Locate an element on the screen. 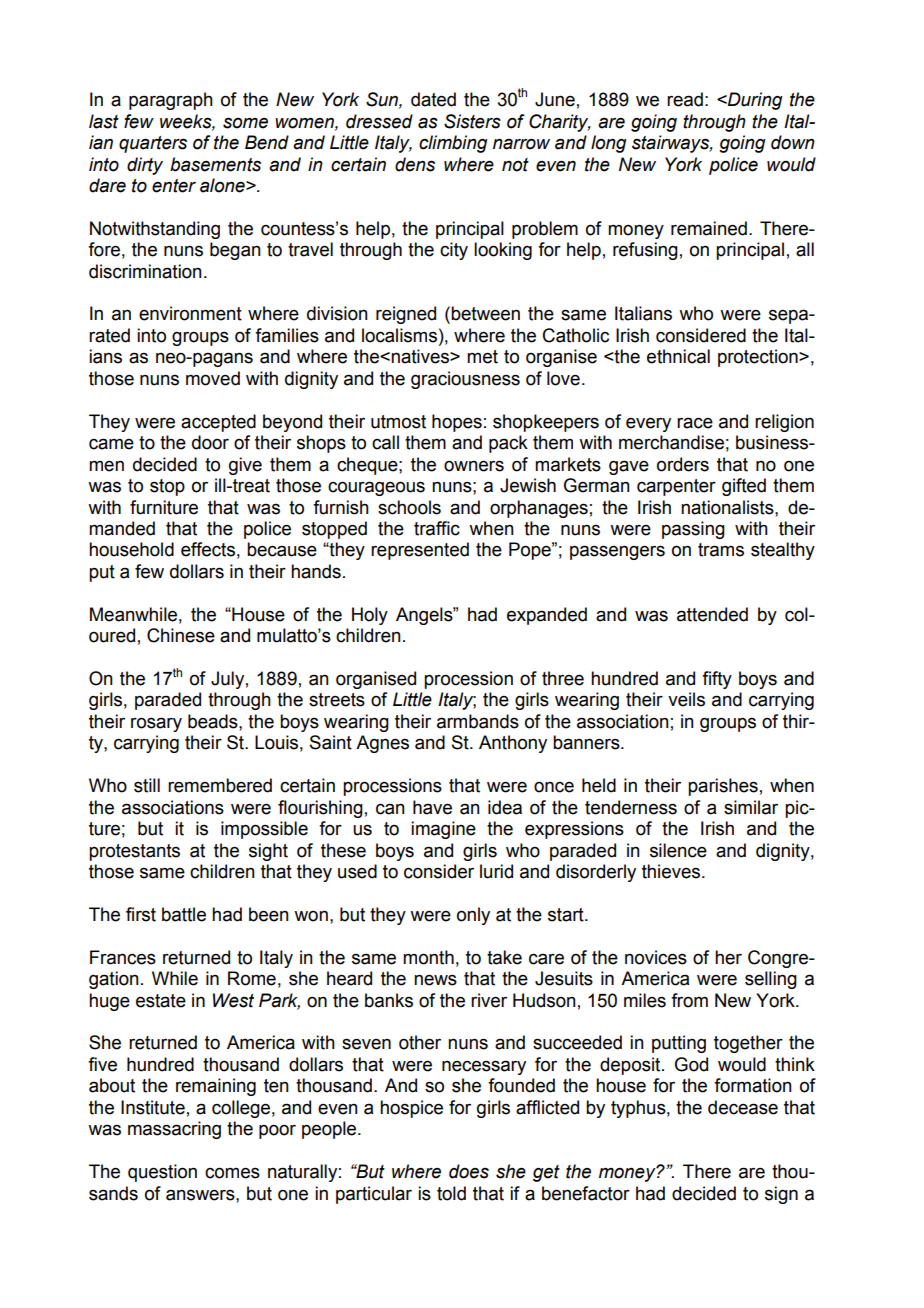 Image resolution: width=924 pixels, height=1308 pixels. armbands is located at coordinates (478, 721).
